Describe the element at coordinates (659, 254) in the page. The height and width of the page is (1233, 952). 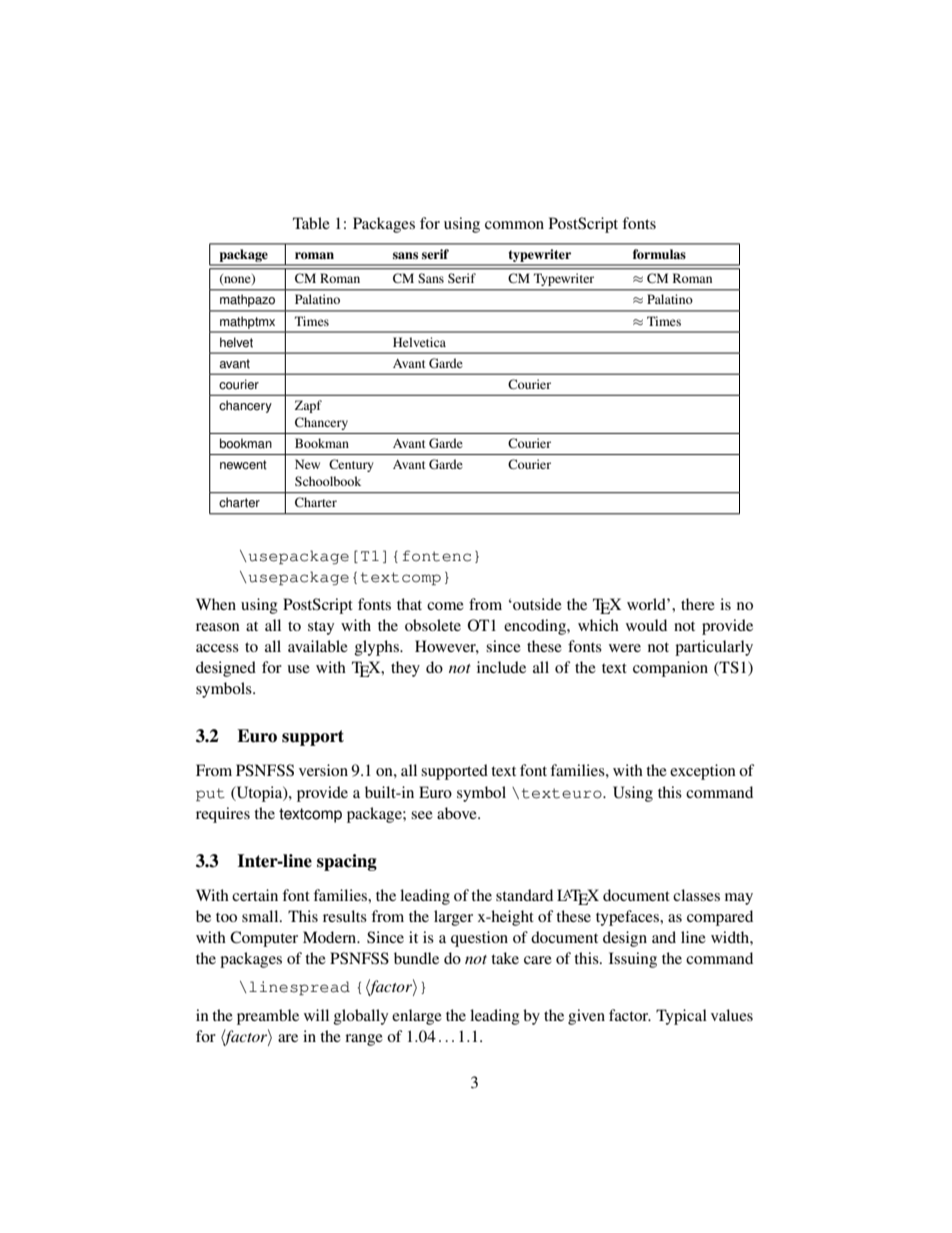
I see `formulas` at that location.
